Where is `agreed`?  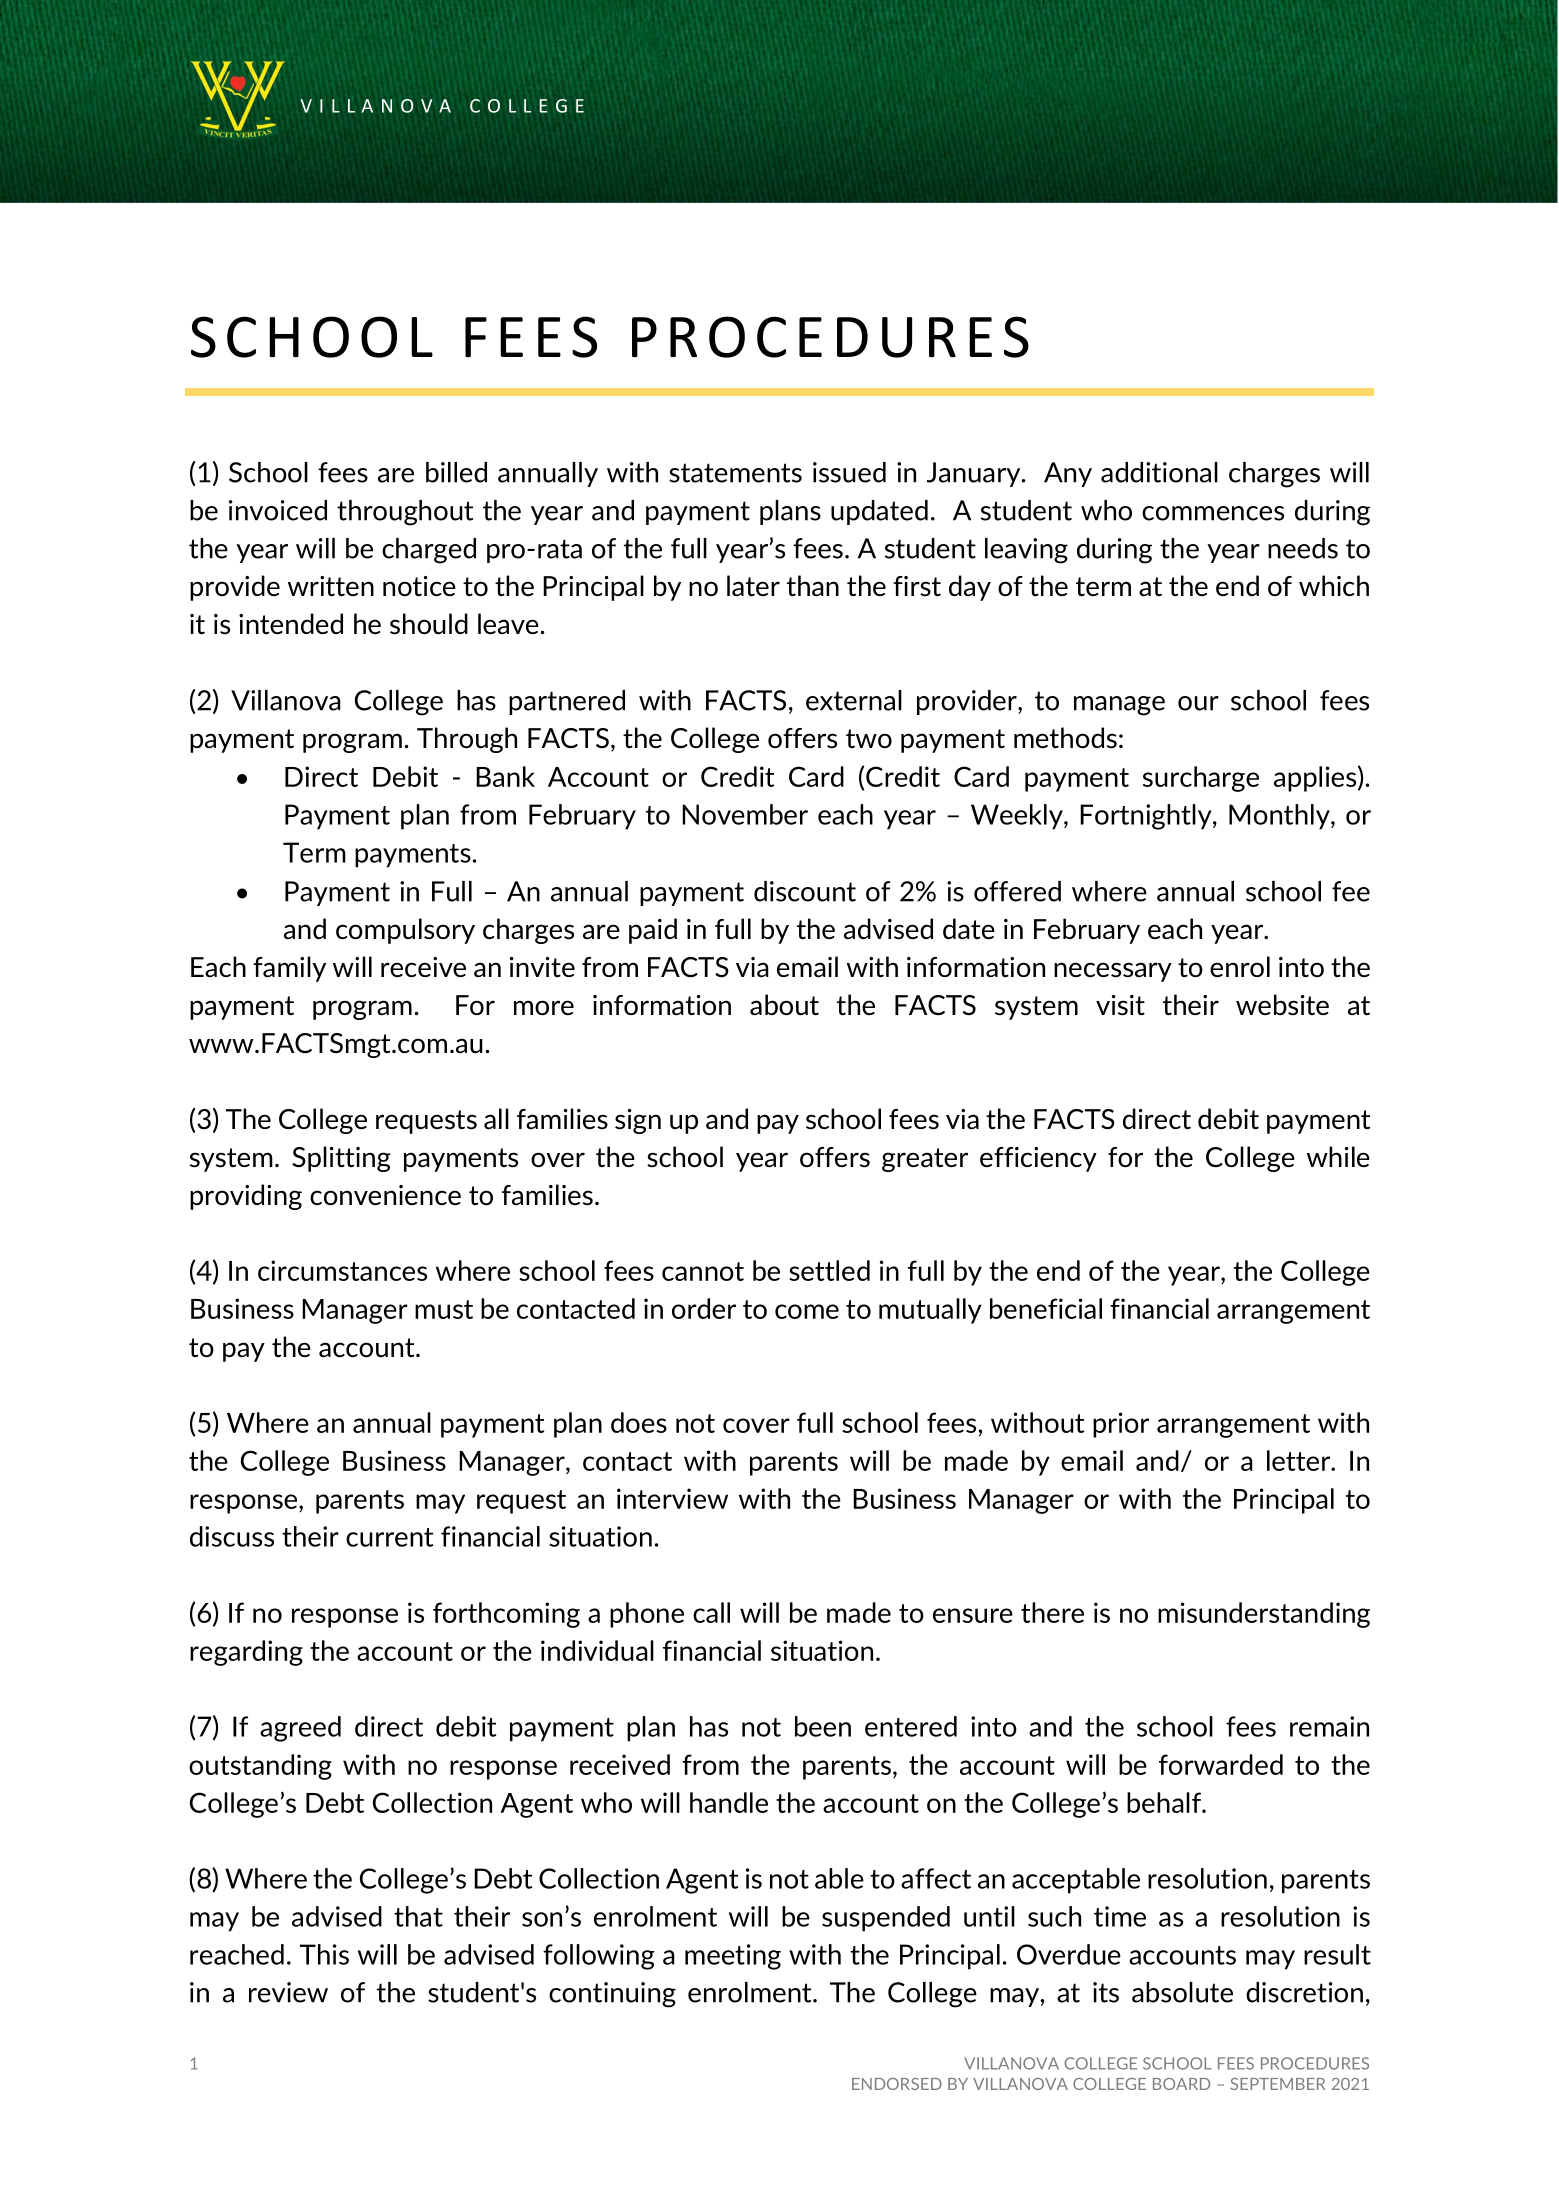 agreed is located at coordinates (300, 1729).
